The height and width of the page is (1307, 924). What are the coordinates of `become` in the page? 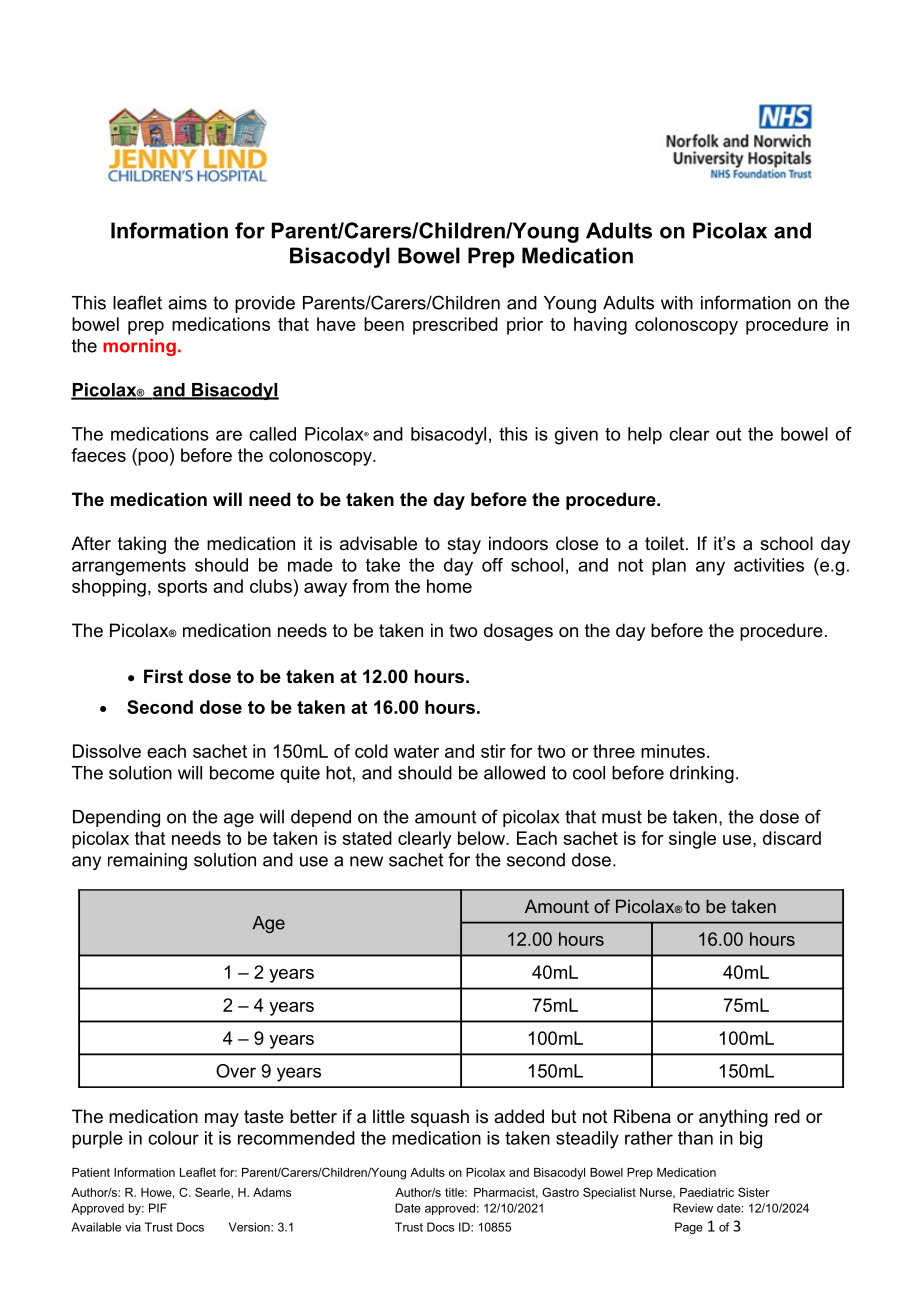 It's located at (242, 773).
